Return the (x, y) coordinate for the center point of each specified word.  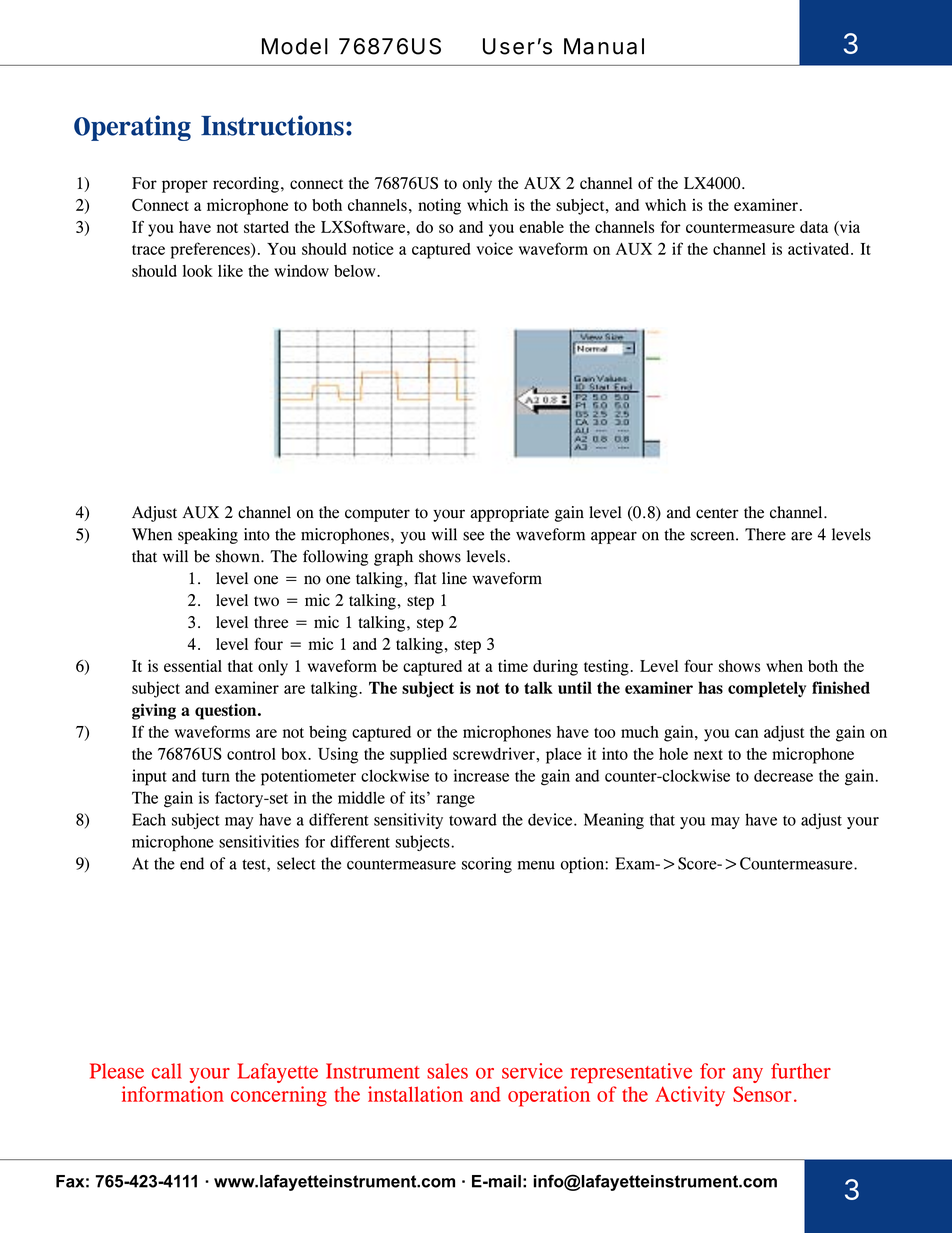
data (814, 227)
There (765, 534)
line (454, 578)
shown (239, 556)
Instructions (272, 125)
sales (447, 1071)
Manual (604, 46)
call (167, 1071)
